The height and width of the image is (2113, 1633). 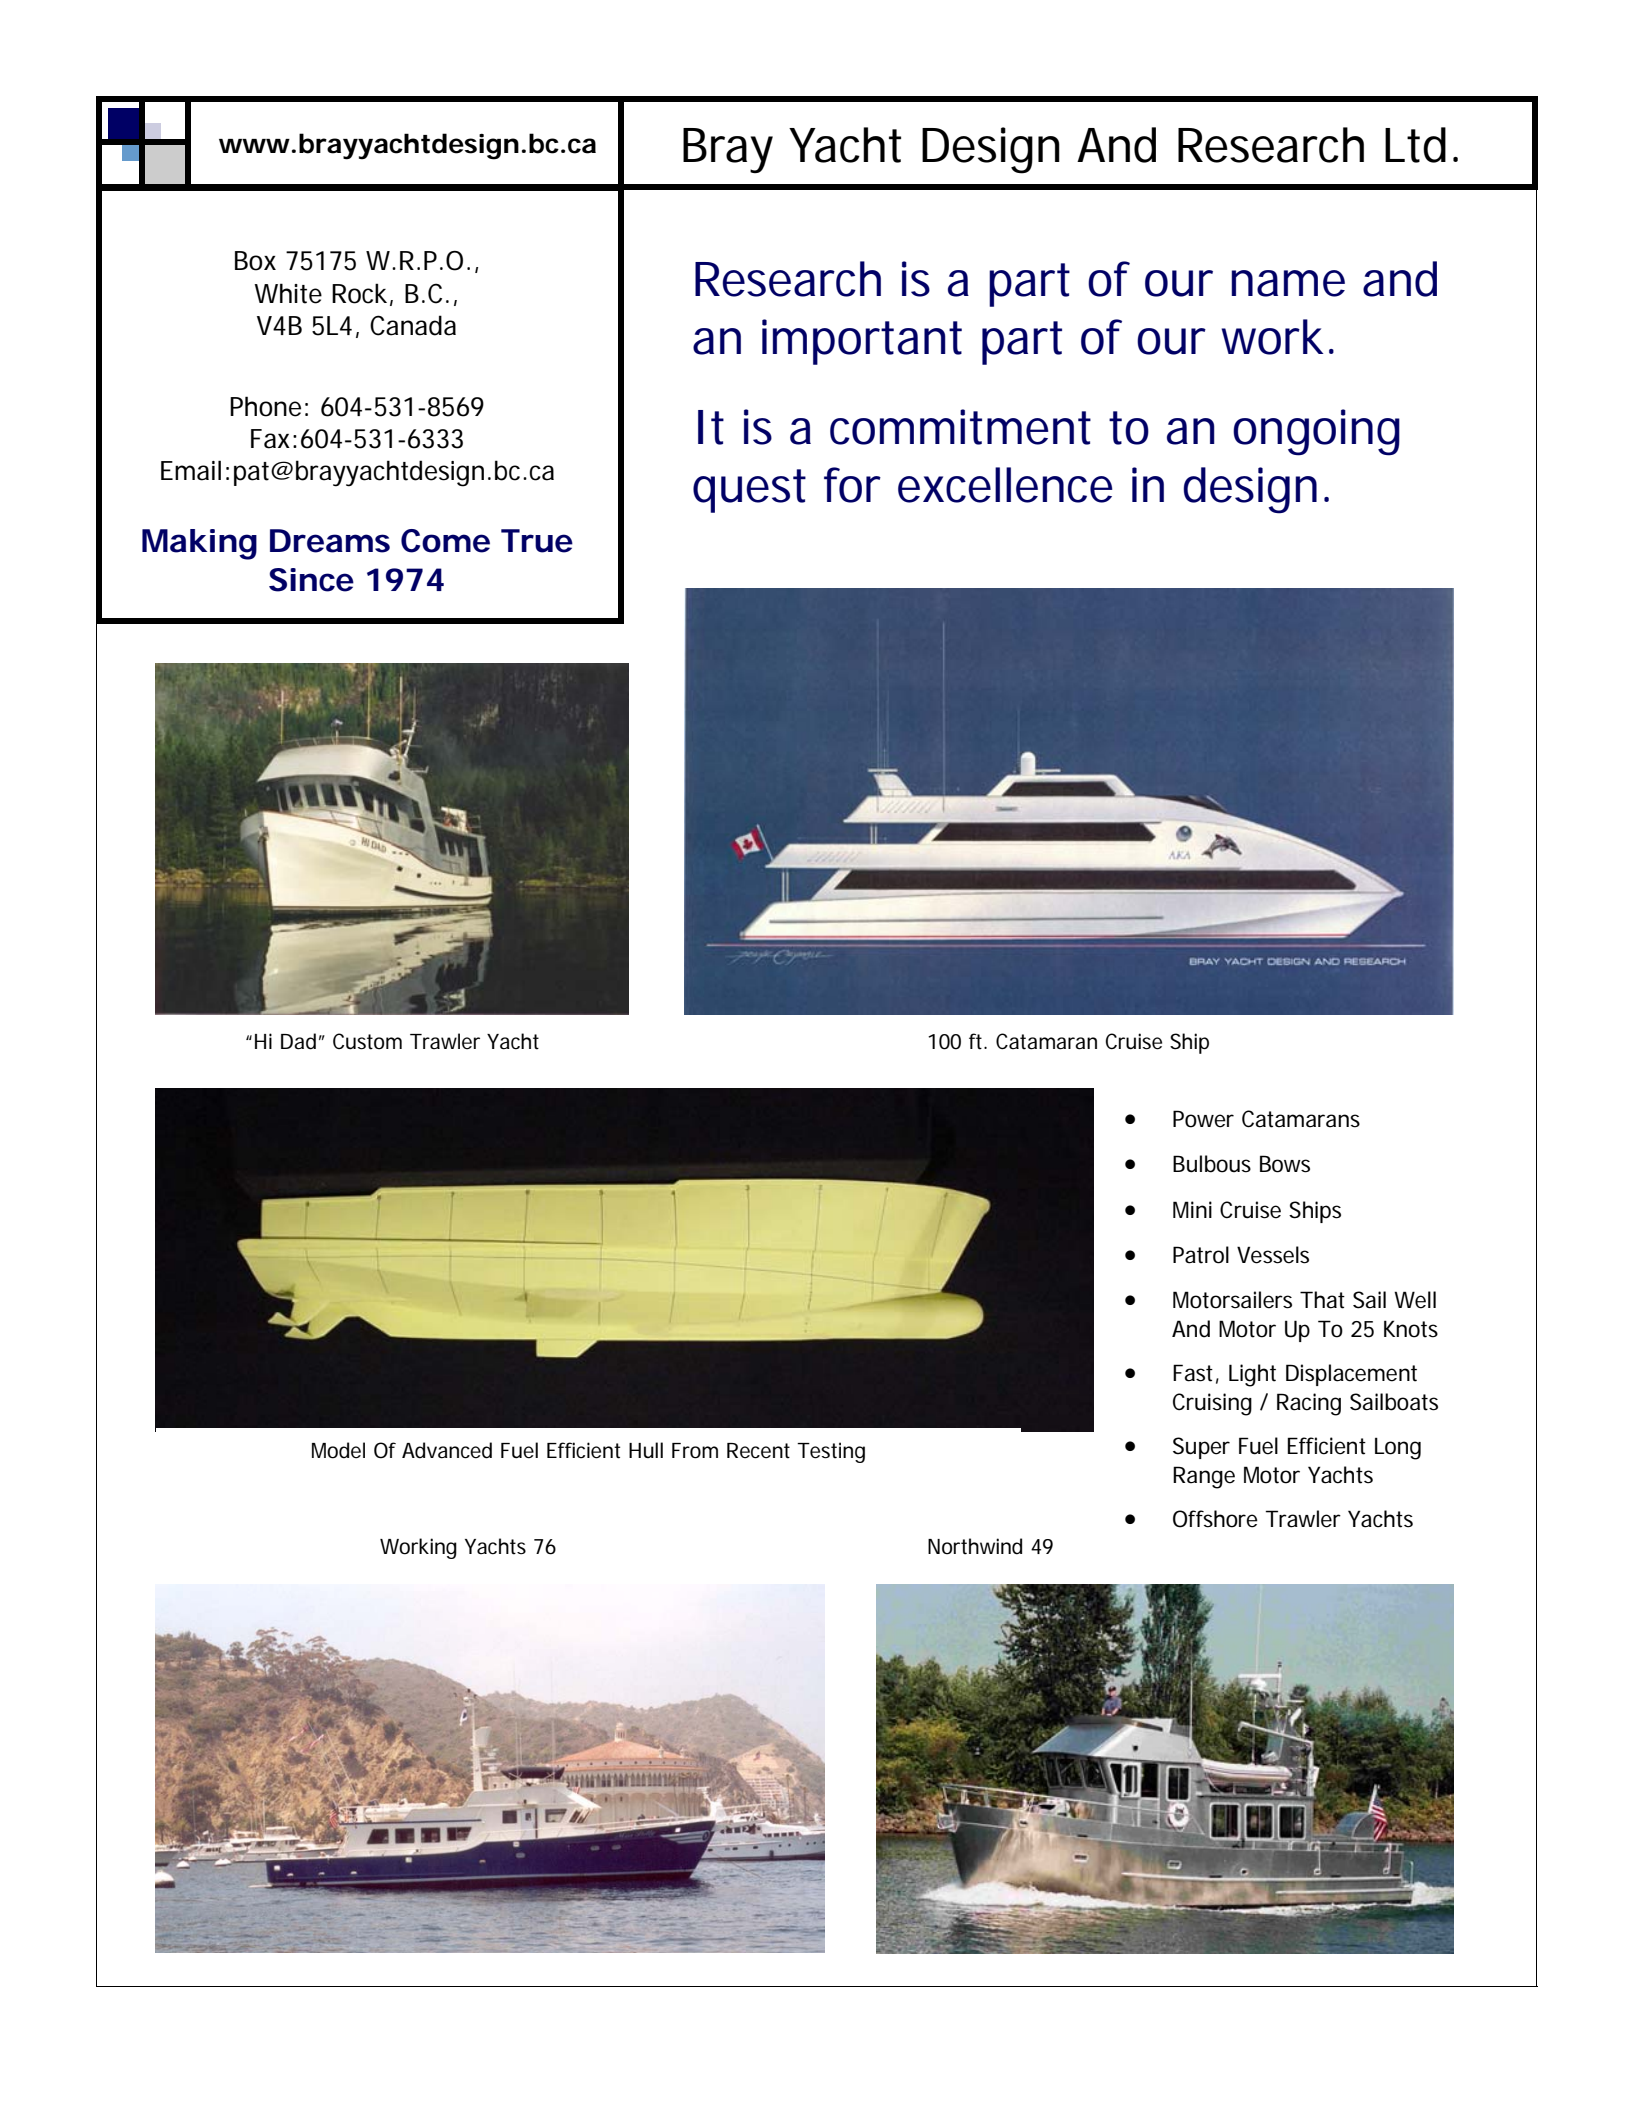 What do you see at coordinates (447, 1450) in the image?
I see `Advanced` at bounding box center [447, 1450].
